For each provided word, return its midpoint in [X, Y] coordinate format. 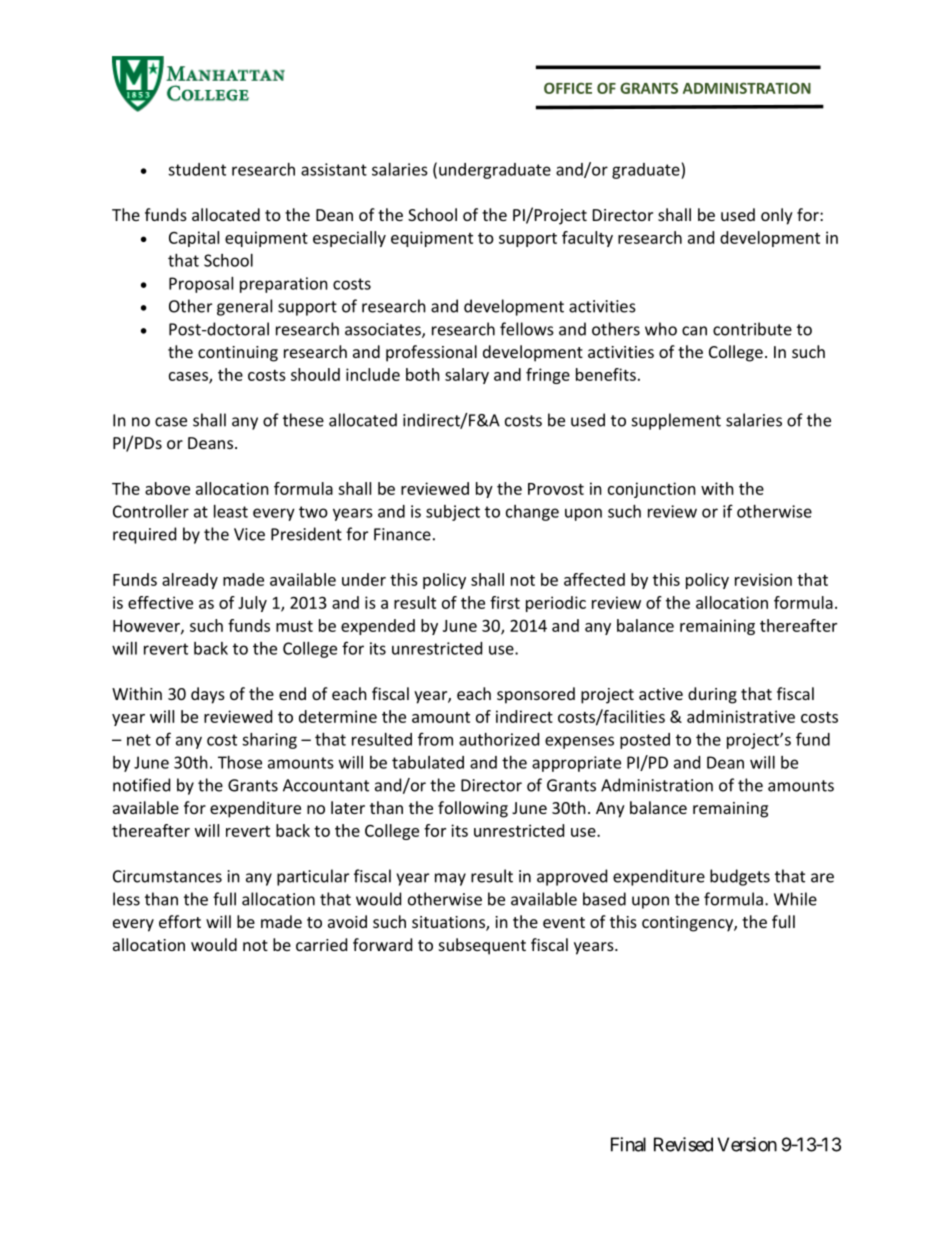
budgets [740, 877]
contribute [752, 329]
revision [763, 579]
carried [321, 944]
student [197, 169]
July [252, 604]
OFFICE [568, 88]
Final [628, 1144]
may [450, 879]
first [505, 602]
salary [467, 376]
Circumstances [167, 876]
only [777, 216]
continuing [238, 354]
